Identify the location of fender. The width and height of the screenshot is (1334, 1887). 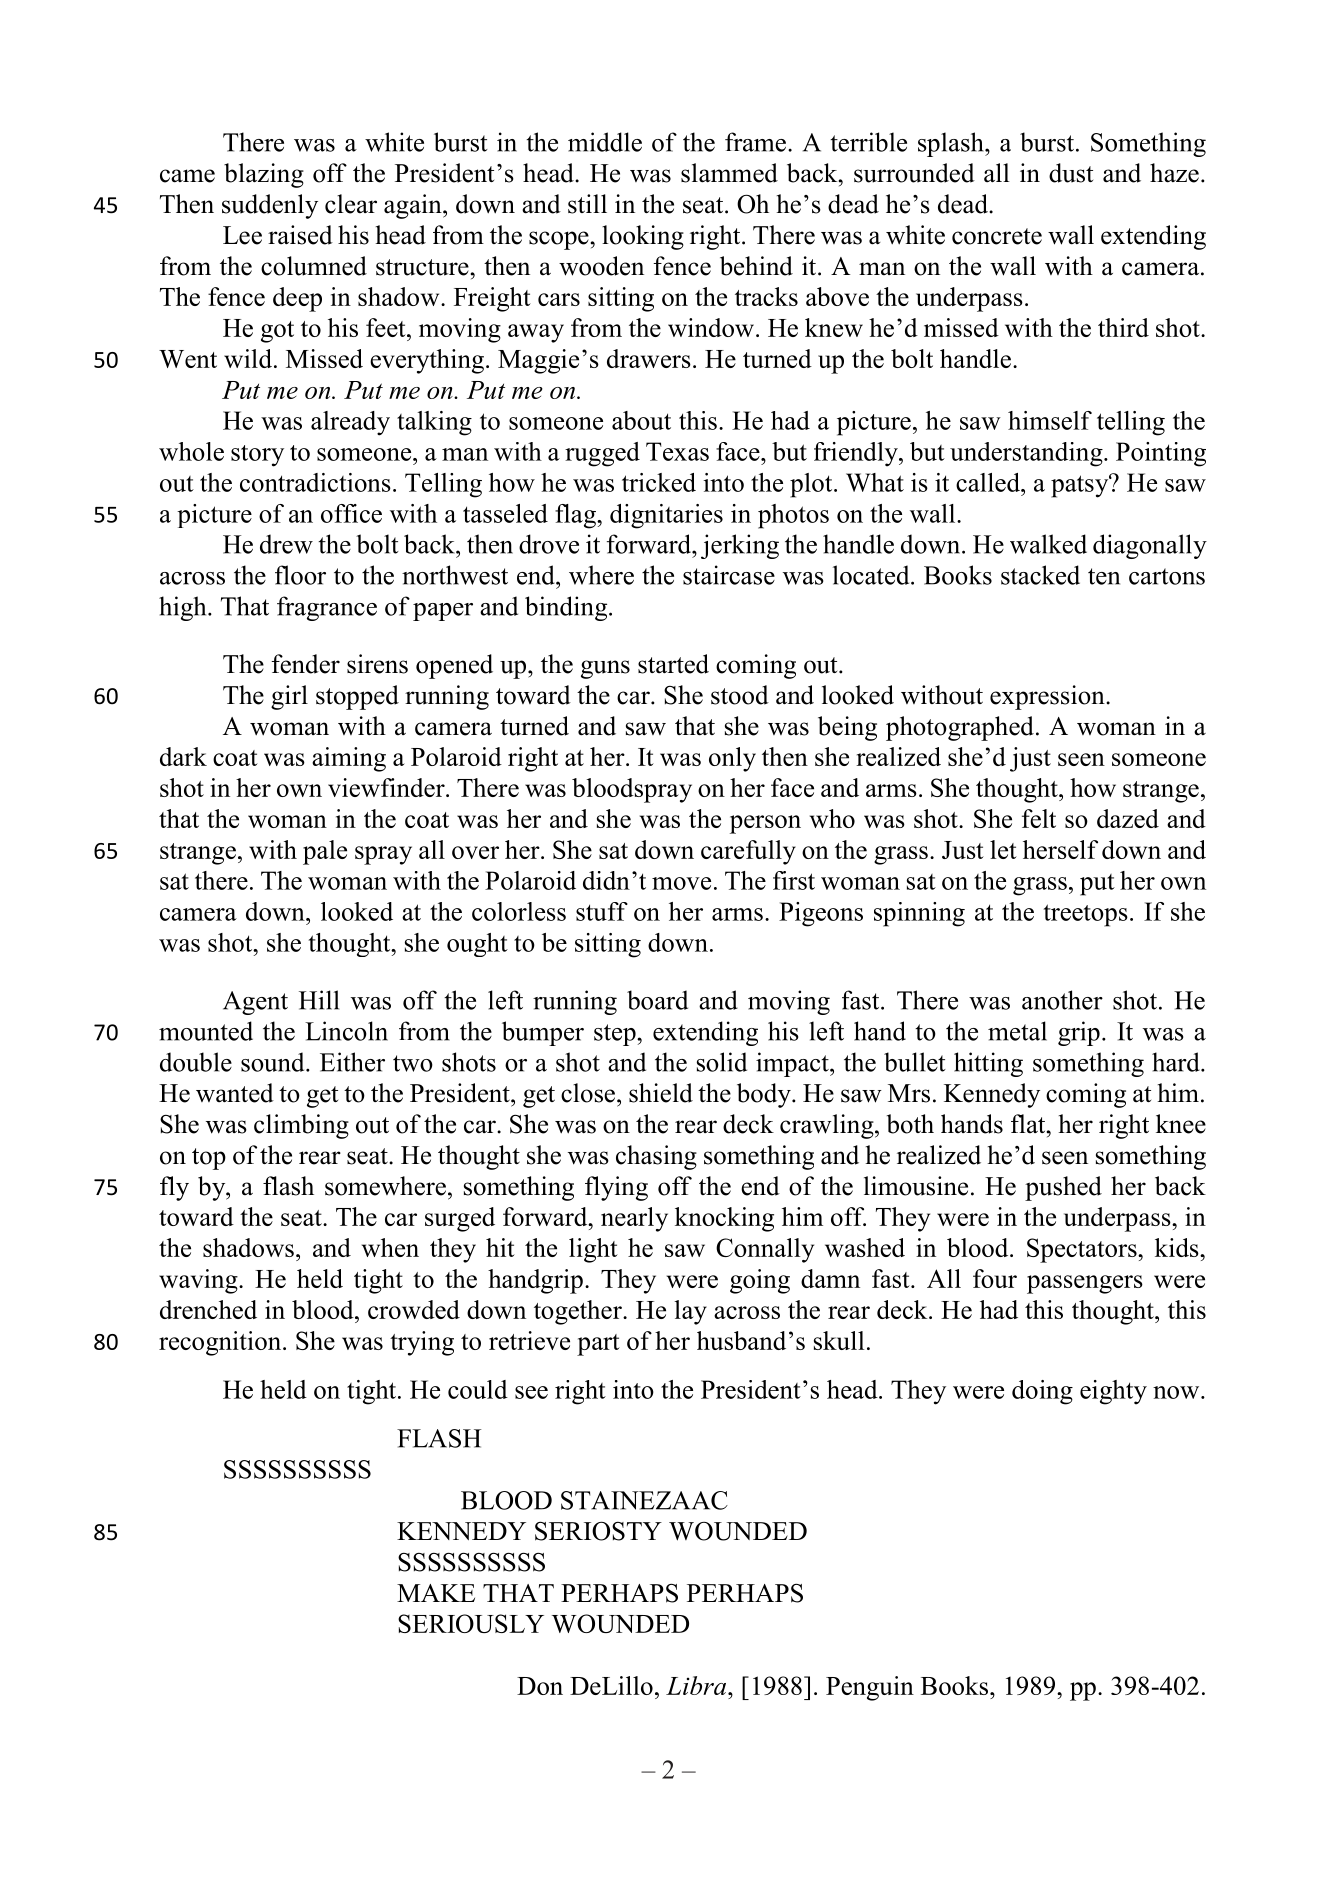
(305, 664).
